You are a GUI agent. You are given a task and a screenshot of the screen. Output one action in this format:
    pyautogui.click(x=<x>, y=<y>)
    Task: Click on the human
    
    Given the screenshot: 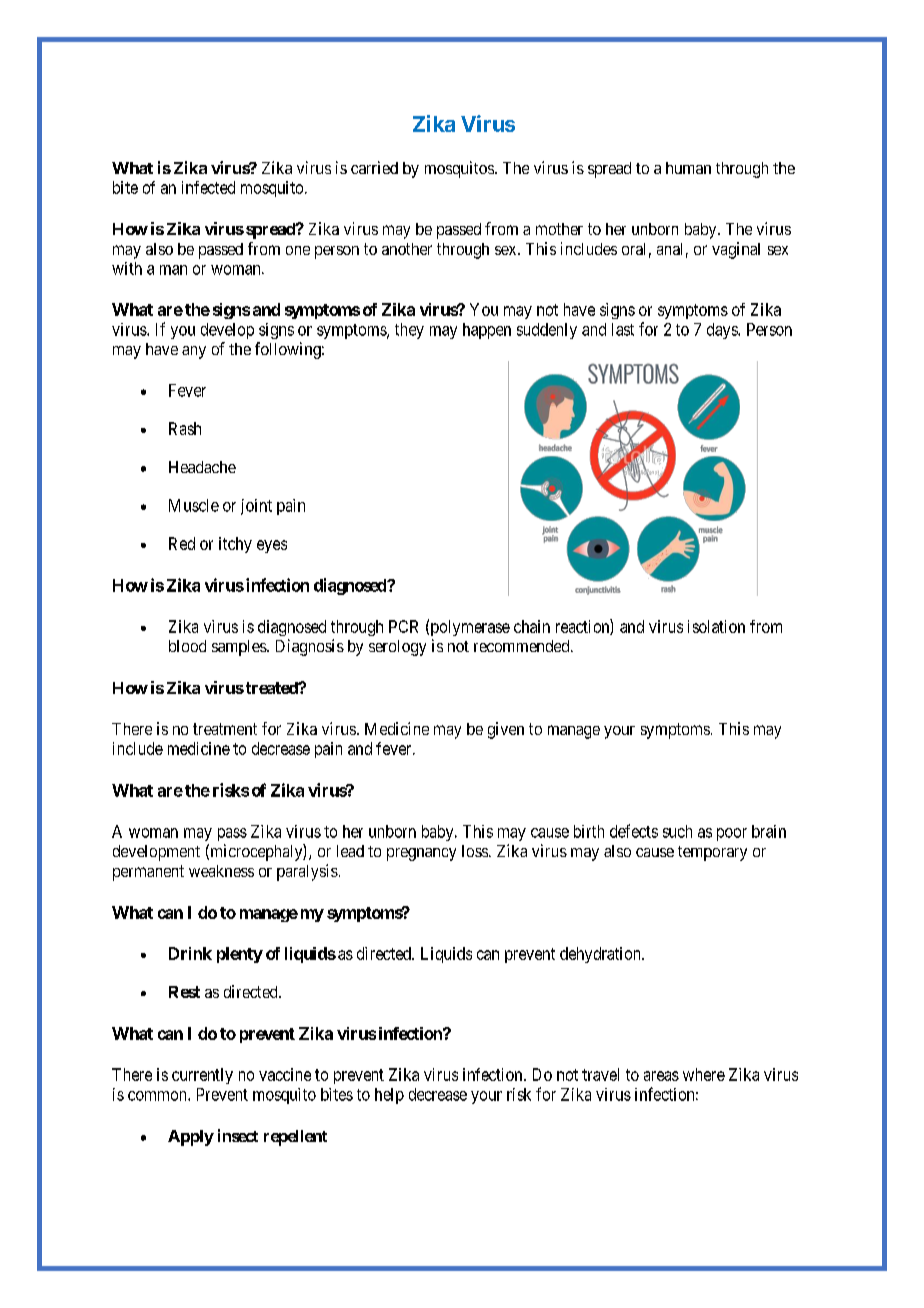 What is the action you would take?
    pyautogui.click(x=688, y=168)
